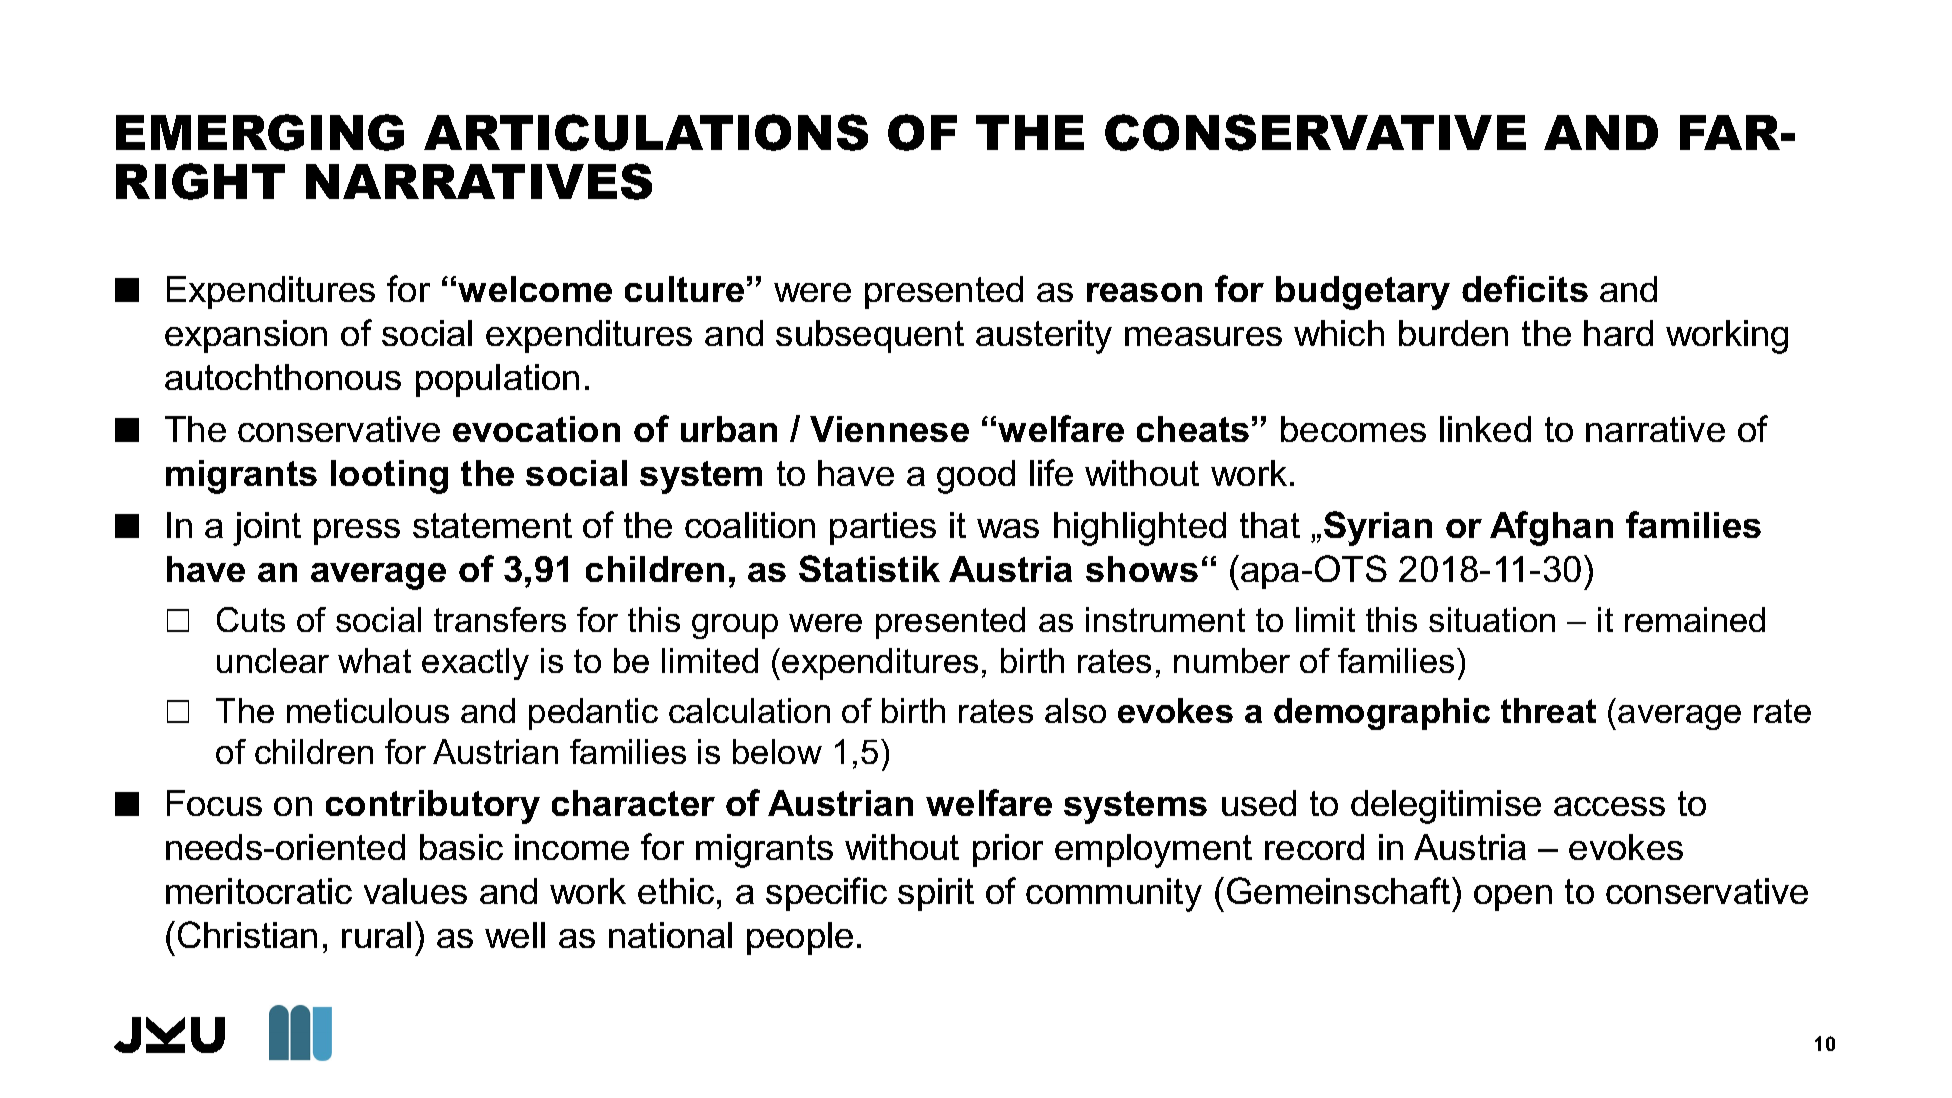  What do you see at coordinates (376, 935) in the screenshot?
I see `rural` at bounding box center [376, 935].
